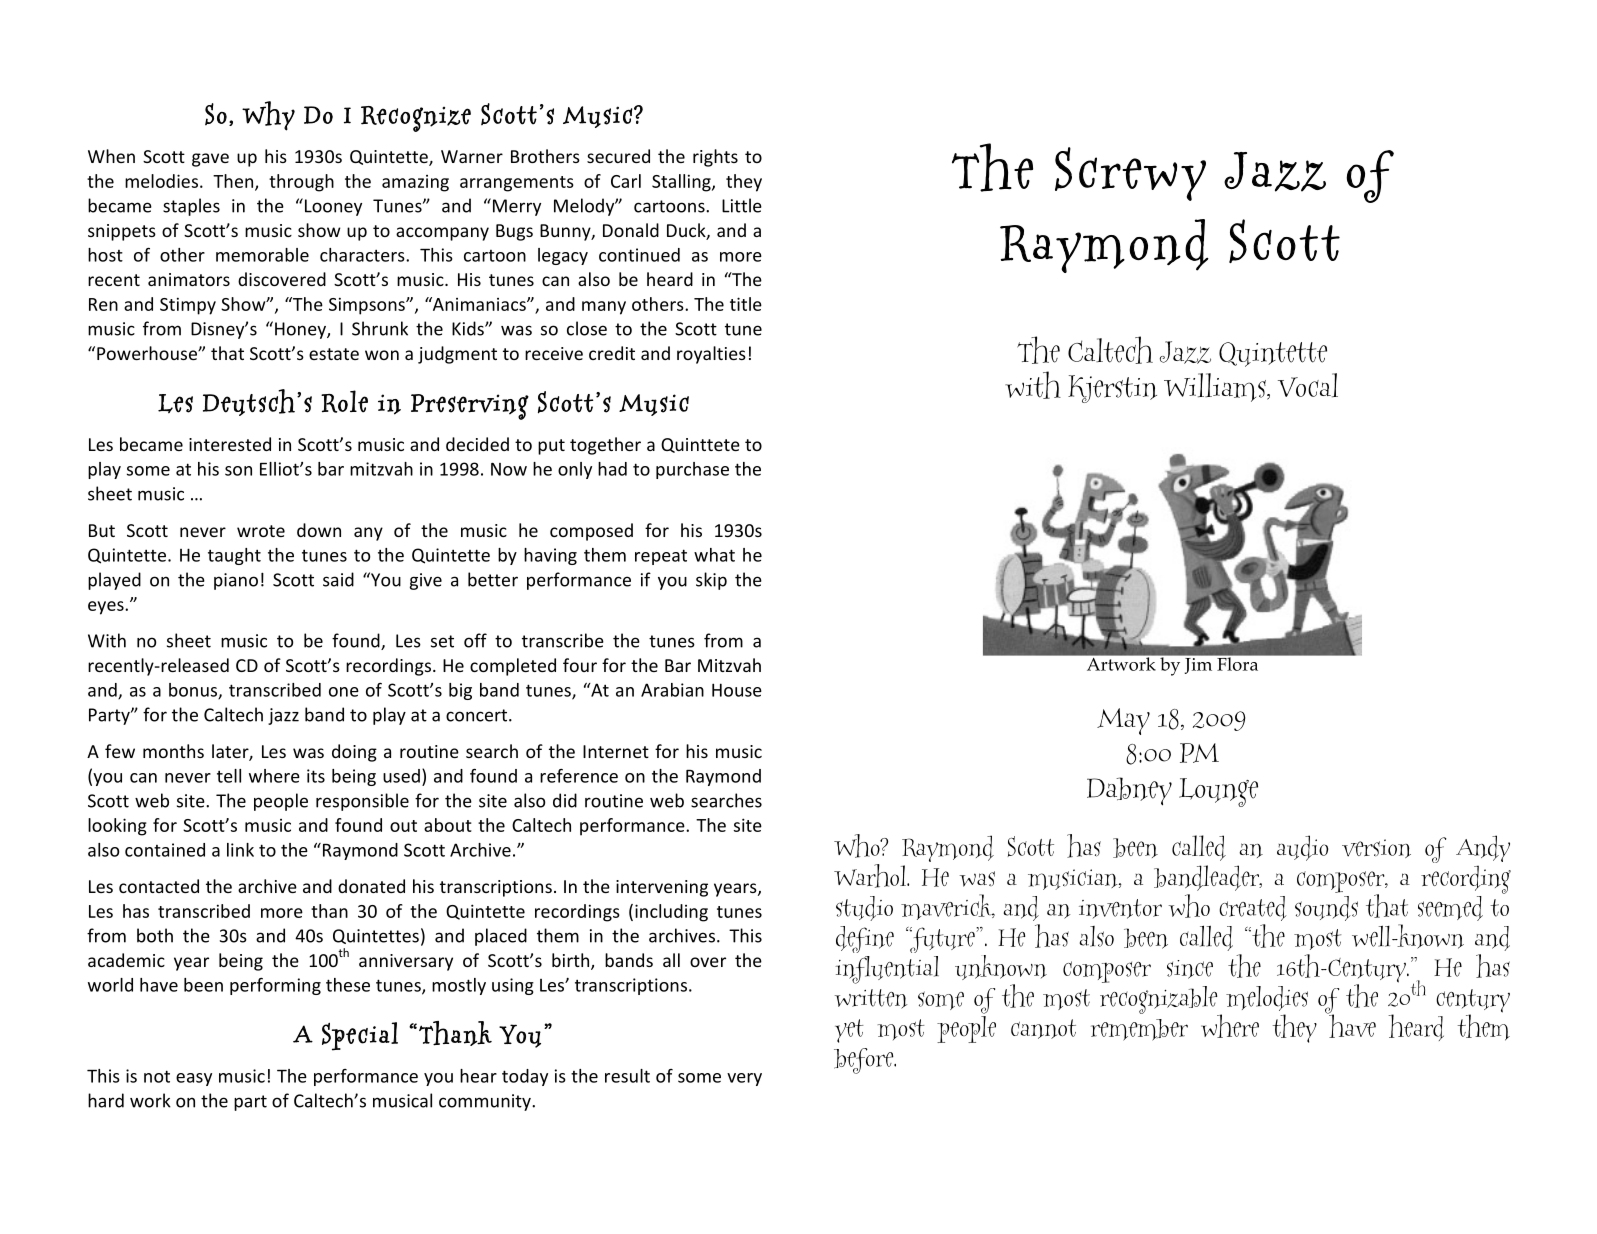 This screenshot has height=1234, width=1597. What do you see at coordinates (210, 160) in the screenshot?
I see `gave` at bounding box center [210, 160].
